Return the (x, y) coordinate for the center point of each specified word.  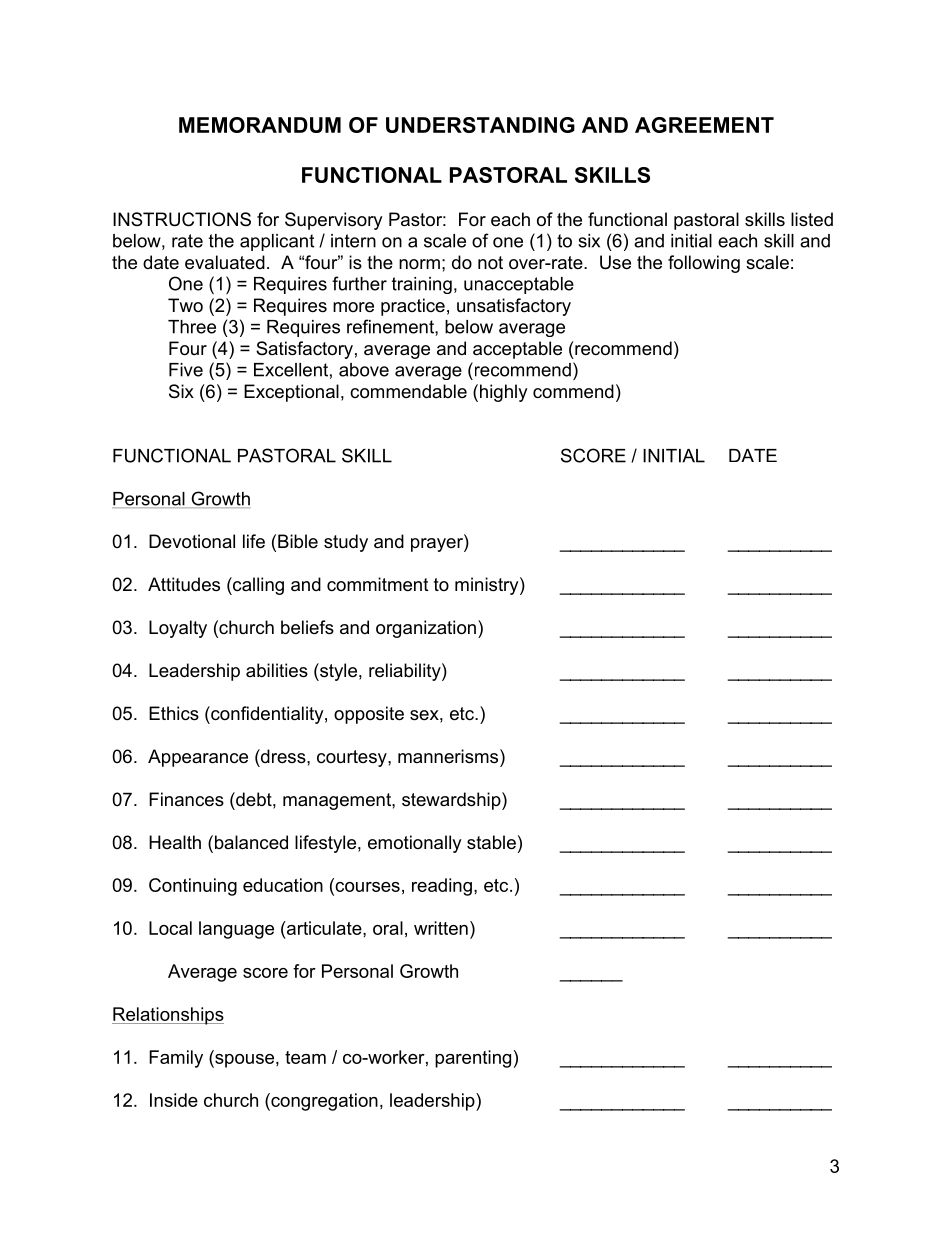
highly (504, 393)
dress (283, 756)
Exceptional (291, 393)
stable (491, 842)
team (305, 1057)
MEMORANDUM (260, 125)
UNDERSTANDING (480, 125)
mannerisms (449, 756)
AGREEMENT (704, 125)
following (704, 264)
